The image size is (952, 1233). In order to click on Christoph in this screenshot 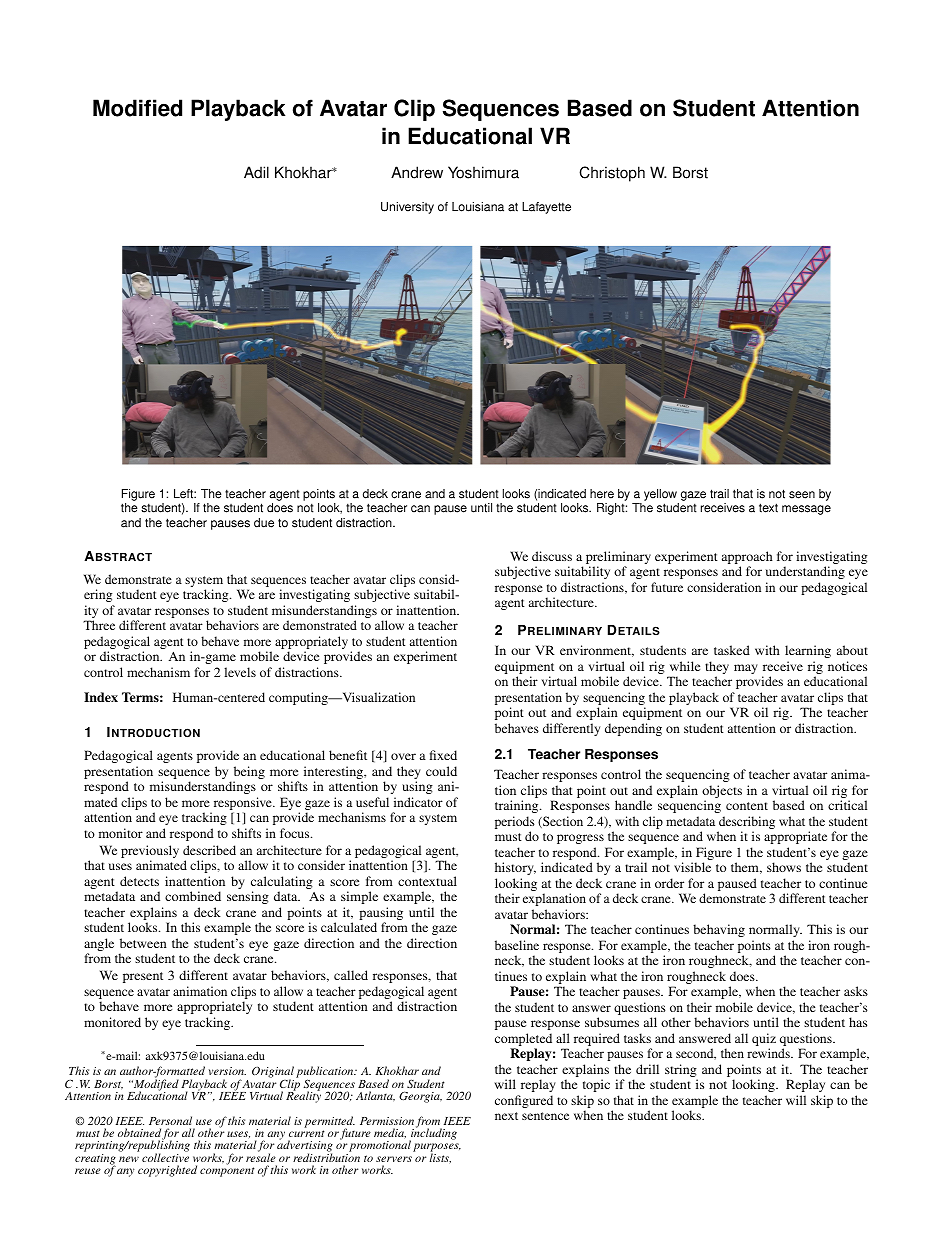, I will do `click(612, 174)`.
